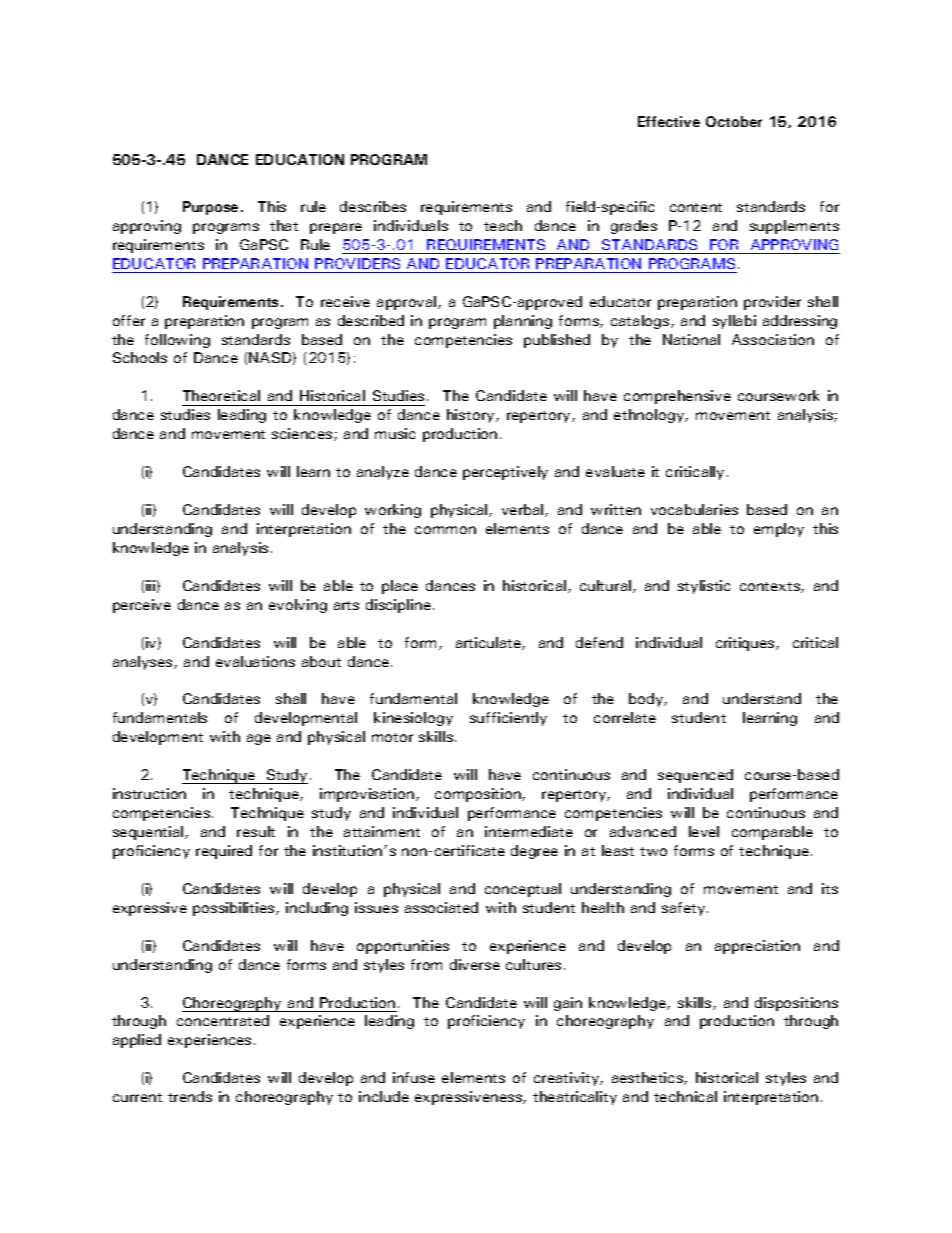 The image size is (952, 1233). I want to click on critiques, so click(746, 644).
